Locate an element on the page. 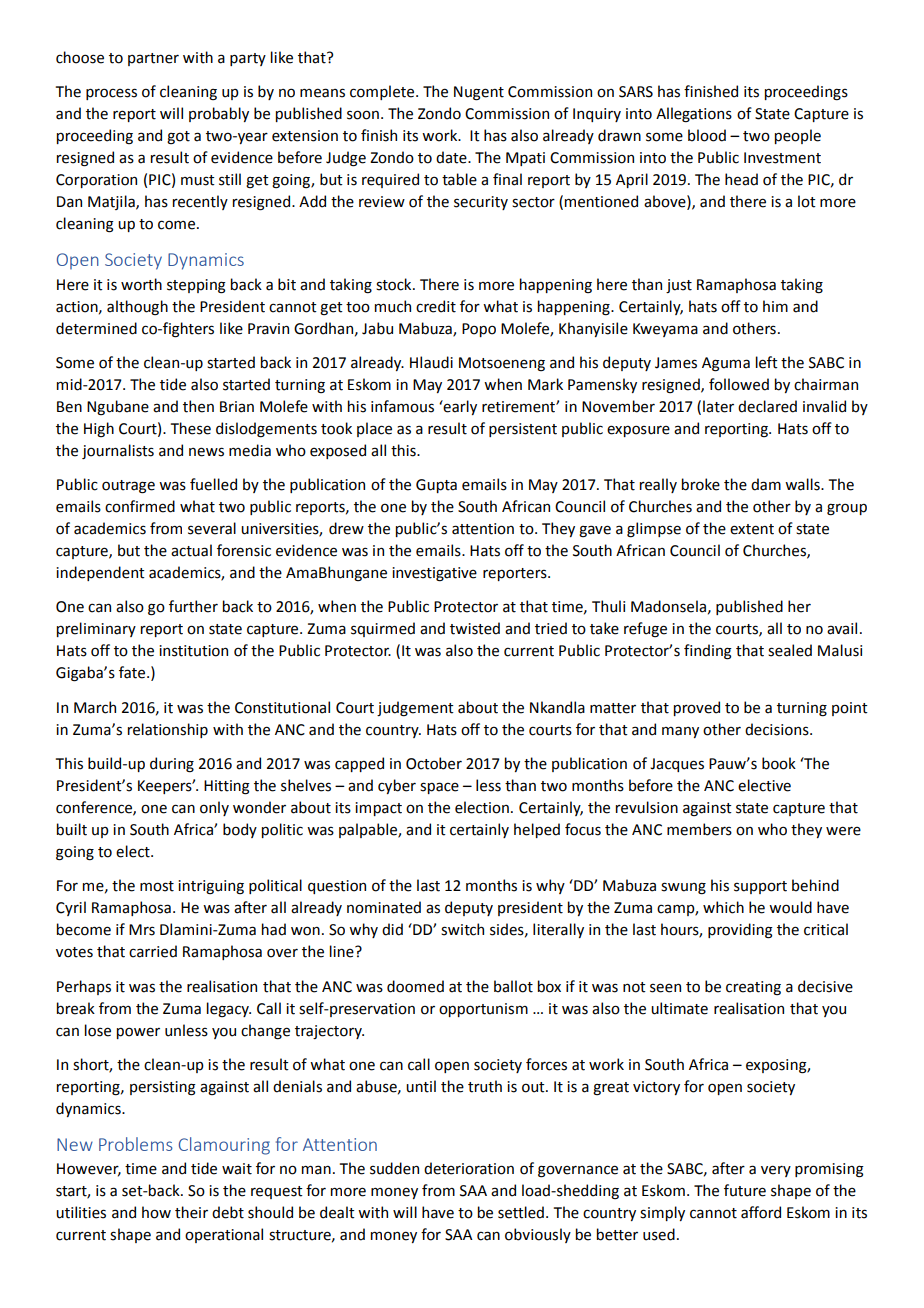 The height and width of the document is (1308, 924). space is located at coordinates (439, 788).
